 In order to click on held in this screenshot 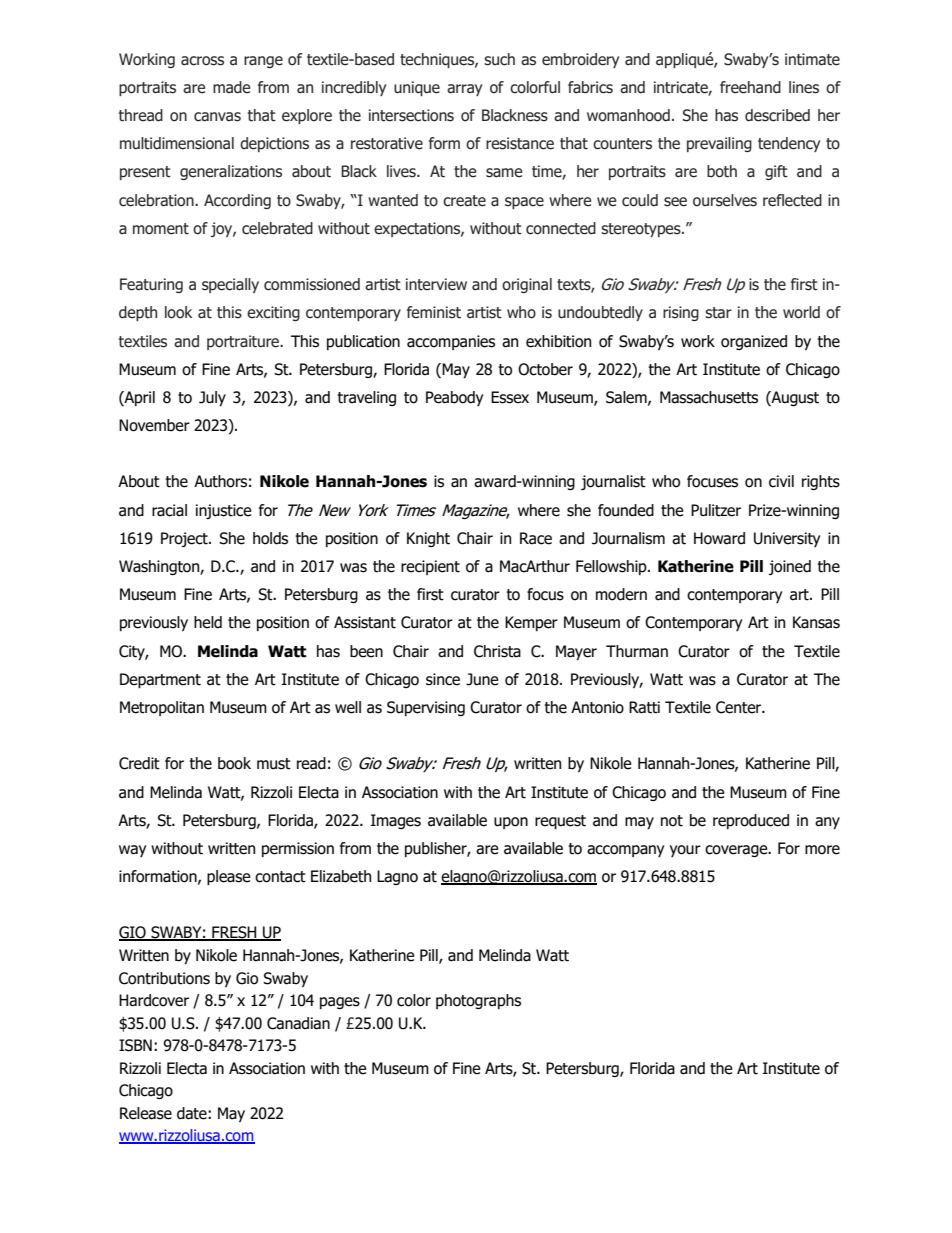, I will do `click(208, 622)`.
